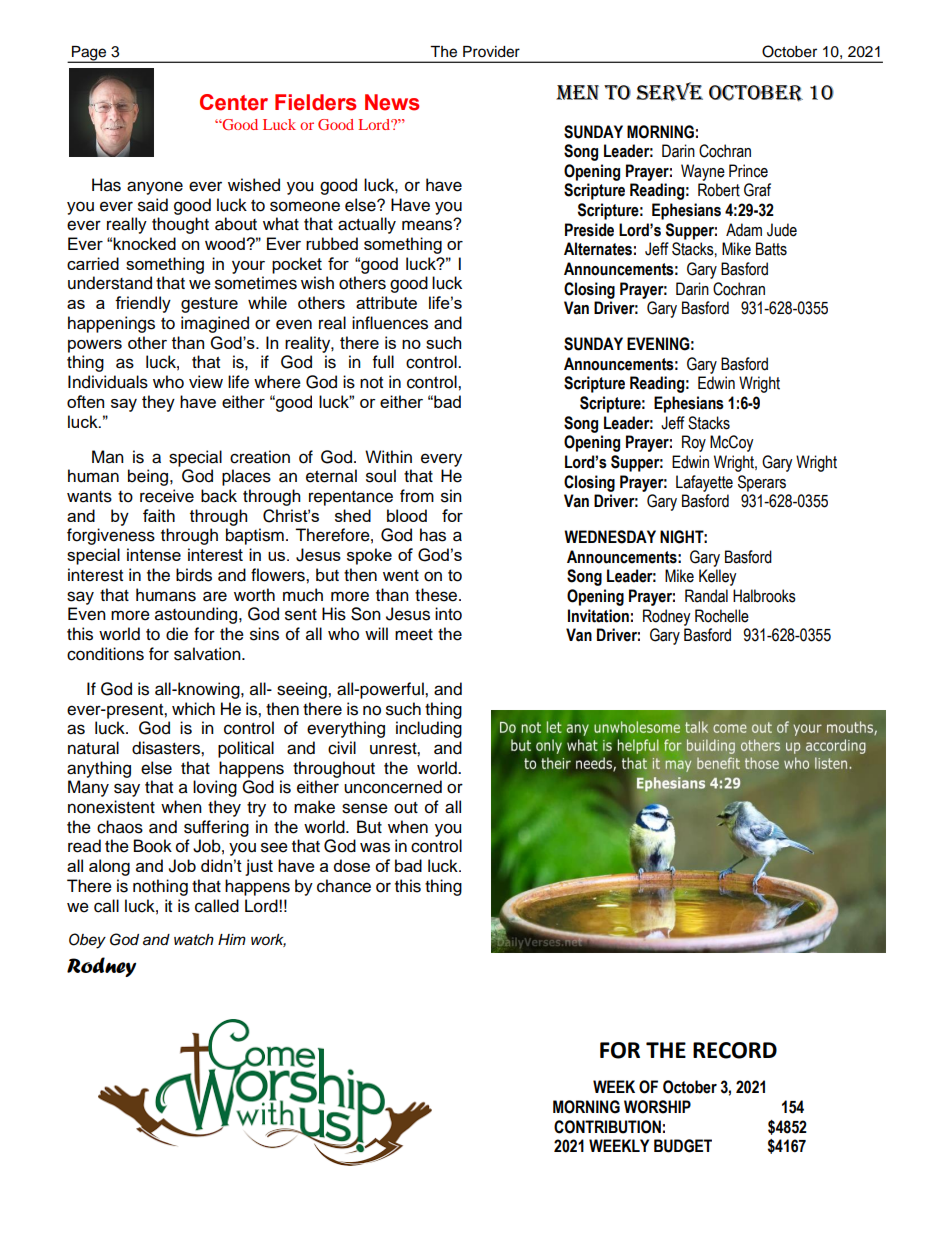 Image resolution: width=952 pixels, height=1233 pixels. What do you see at coordinates (392, 102) in the page?
I see `News` at bounding box center [392, 102].
